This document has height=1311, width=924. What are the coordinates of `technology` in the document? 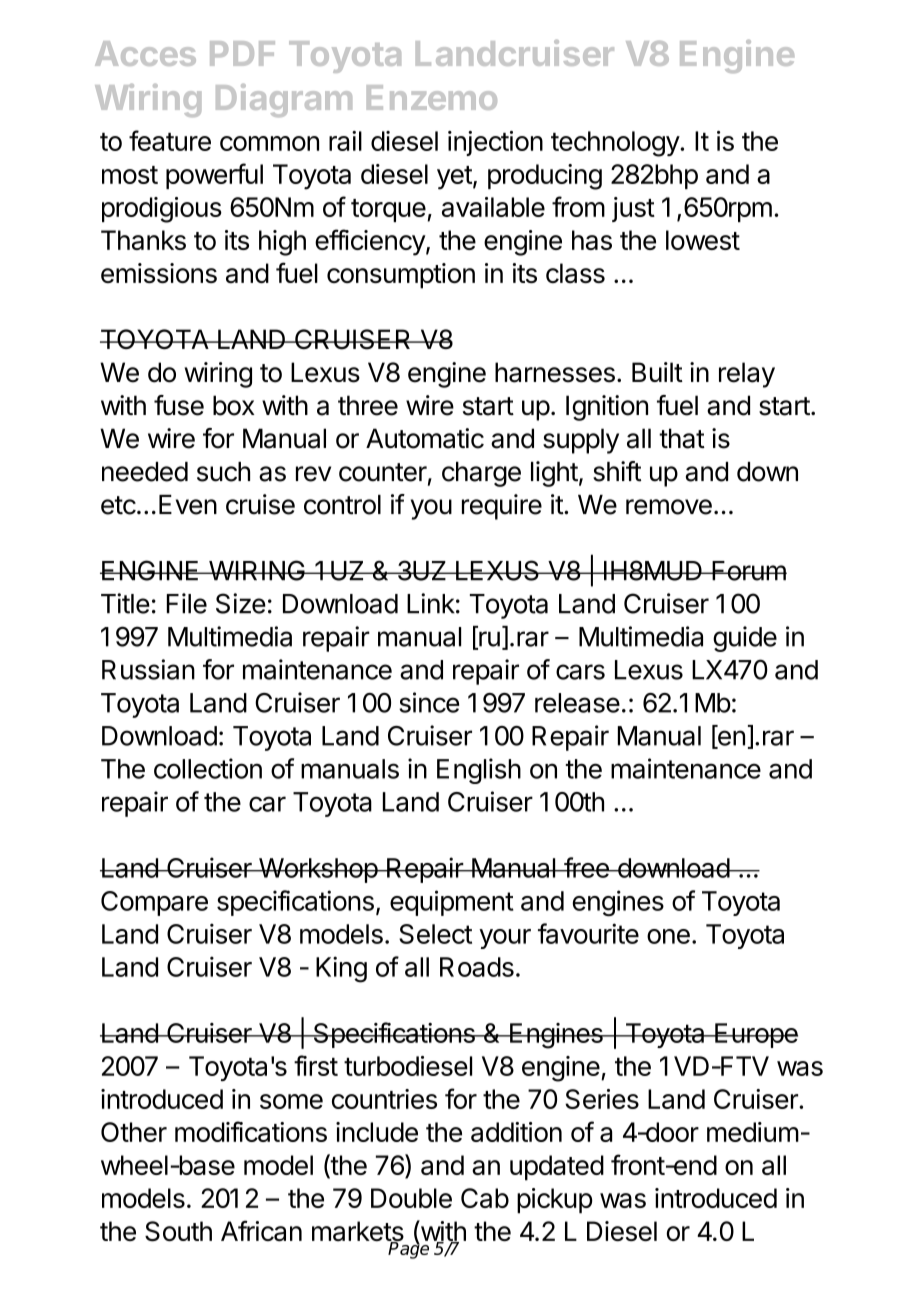 It's located at (616, 144).
